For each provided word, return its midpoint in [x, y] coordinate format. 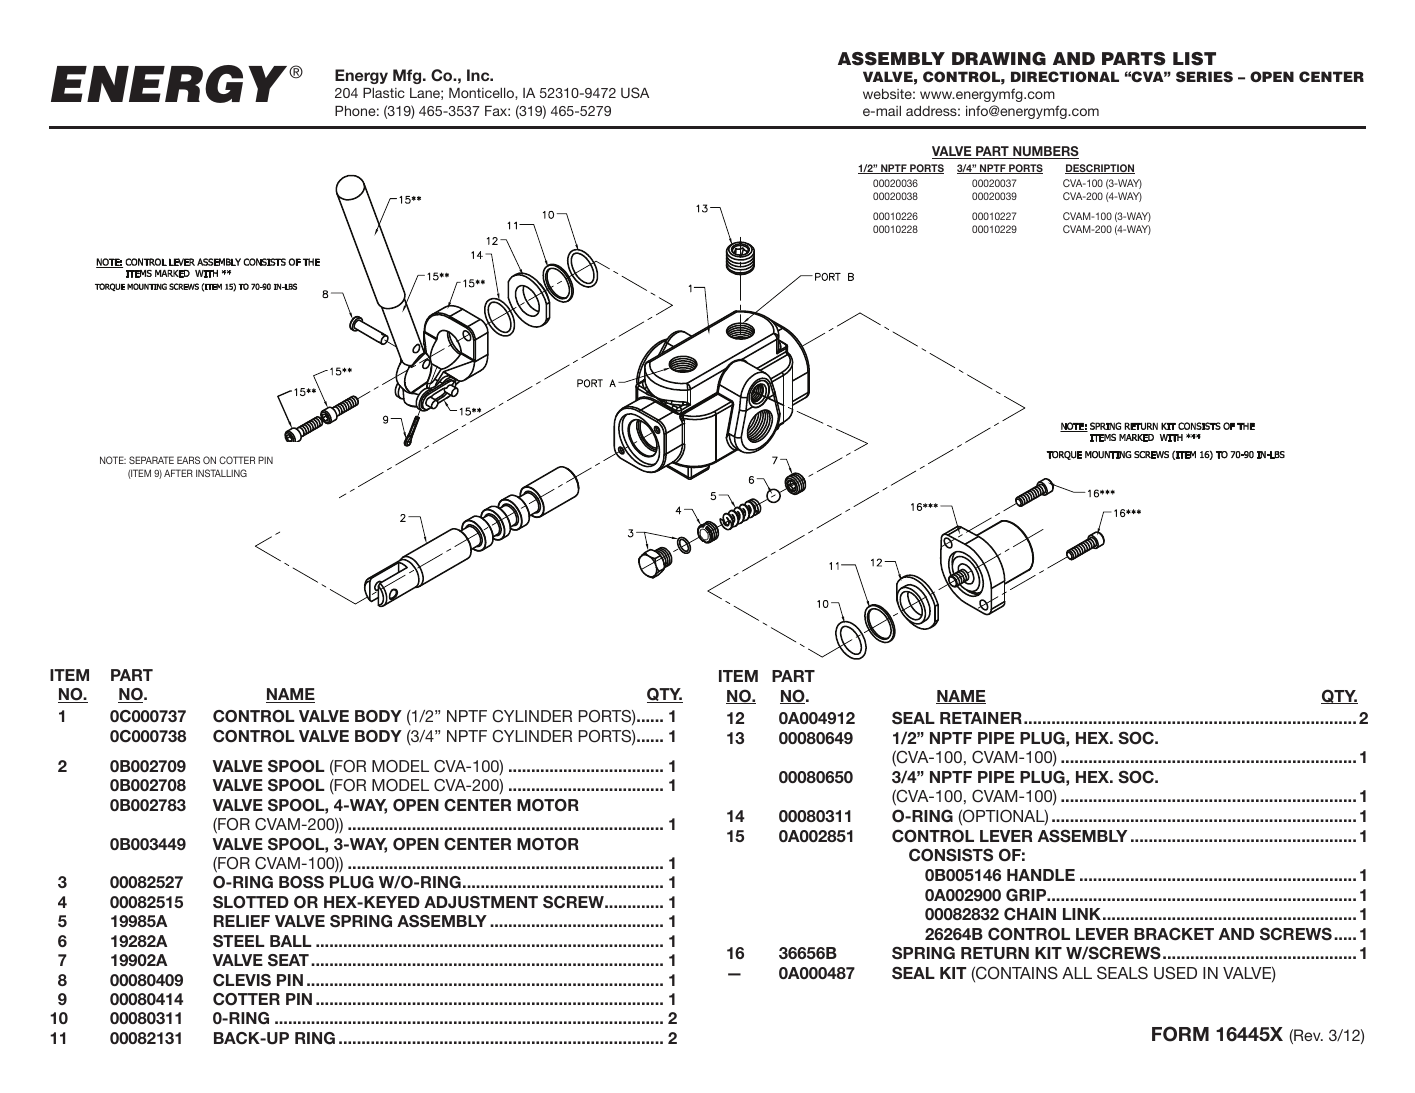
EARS [188, 460]
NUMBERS [1045, 152]
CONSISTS [951, 855]
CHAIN [1030, 914]
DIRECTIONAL [1065, 76]
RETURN [995, 953]
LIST [1194, 59]
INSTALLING [221, 473]
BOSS [301, 882]
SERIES [1204, 77]
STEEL [238, 941]
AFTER [178, 473]
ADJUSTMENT [481, 902]
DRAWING [999, 59]
